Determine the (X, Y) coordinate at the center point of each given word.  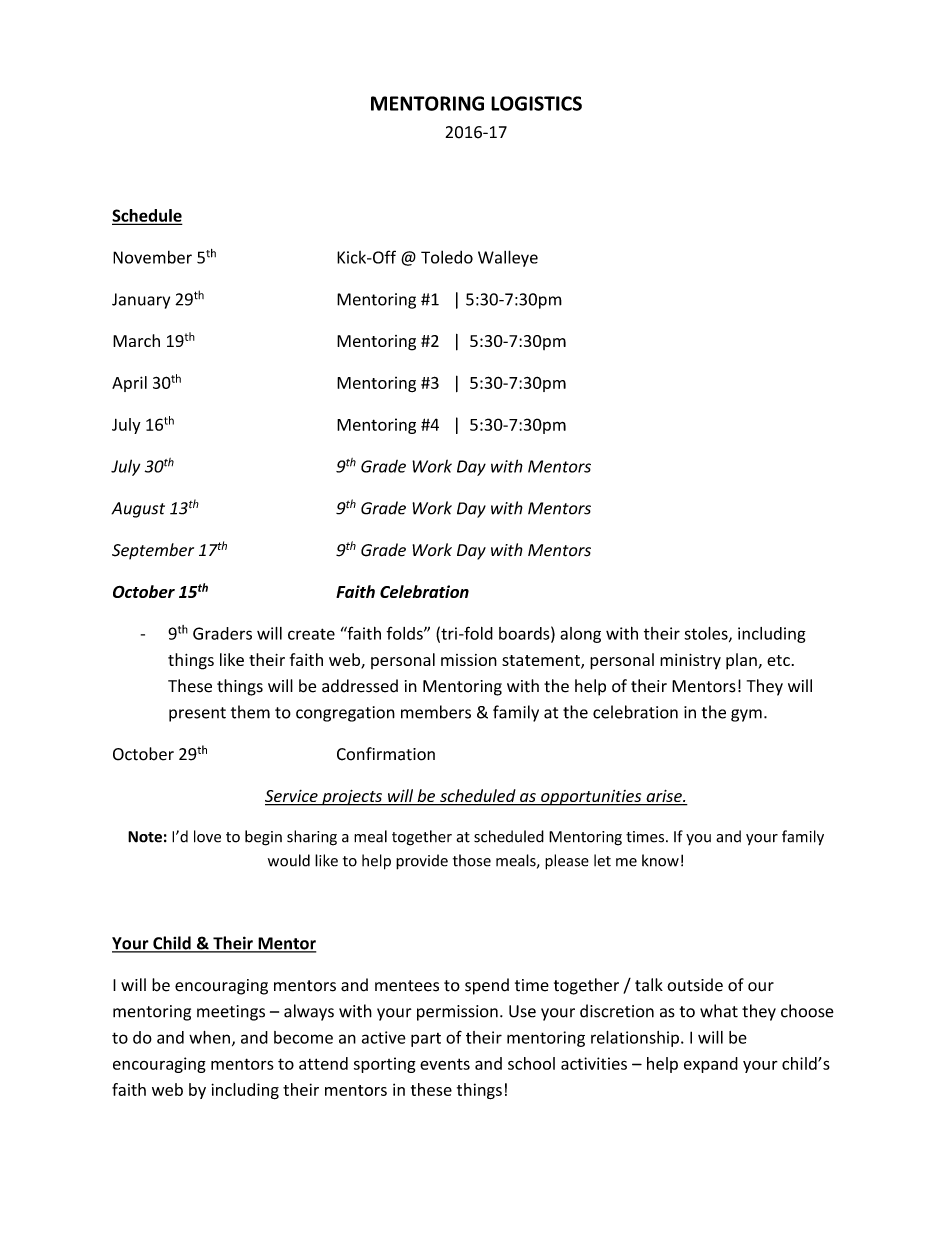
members (436, 712)
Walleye (508, 258)
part (426, 1040)
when (209, 1037)
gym (746, 715)
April (129, 384)
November (152, 257)
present (197, 714)
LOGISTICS (536, 103)
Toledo (447, 257)
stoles (707, 634)
